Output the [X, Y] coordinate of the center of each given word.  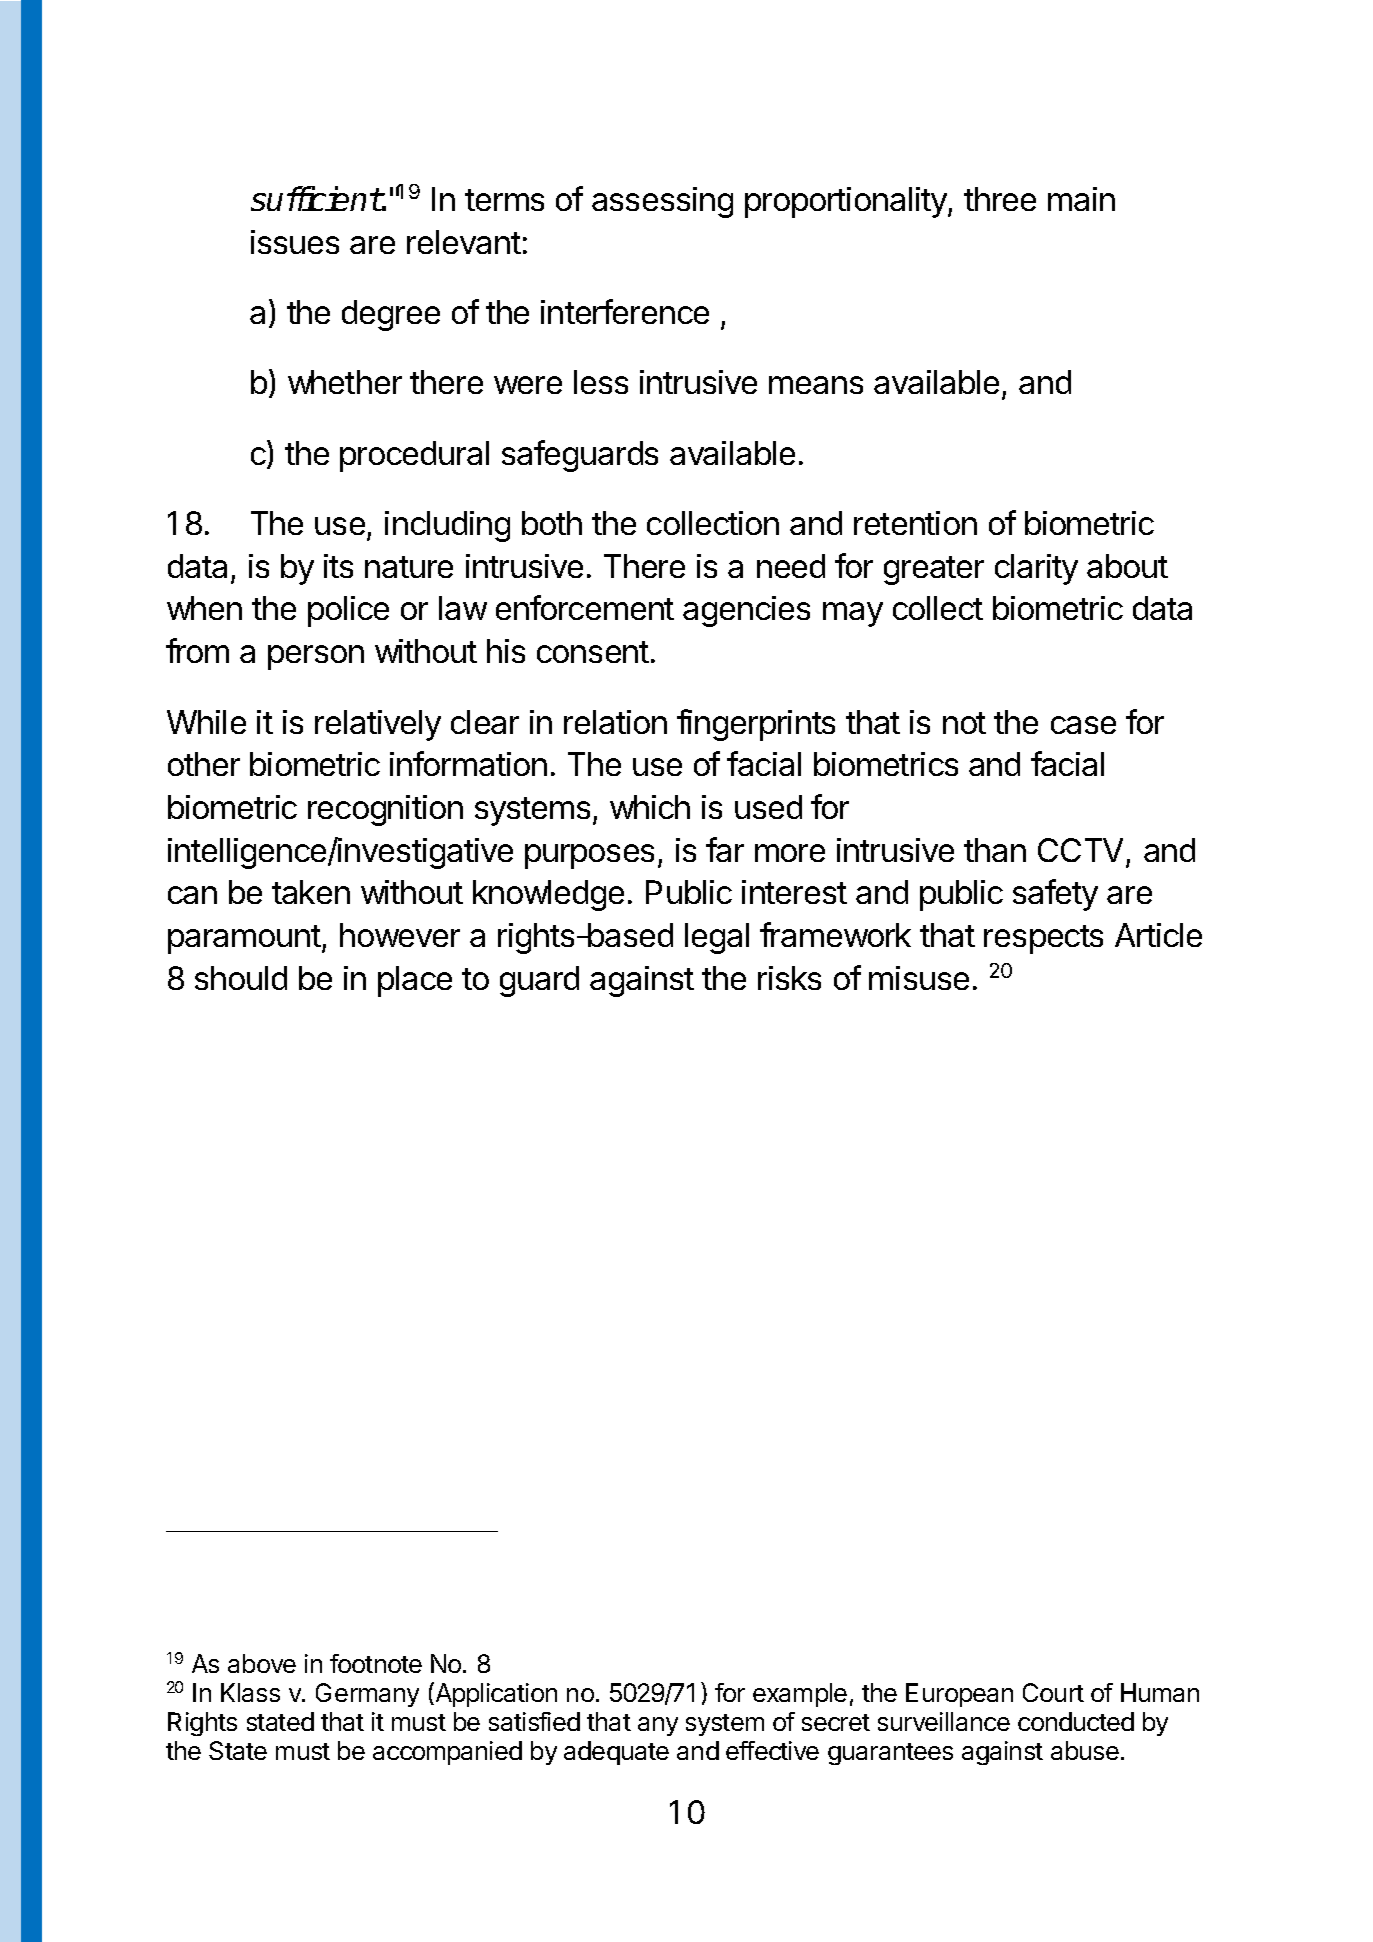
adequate [616, 1753]
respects [1043, 939]
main [1081, 199]
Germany [367, 1695]
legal [717, 938]
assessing [662, 202]
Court [1053, 1692]
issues [295, 242]
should [241, 978]
